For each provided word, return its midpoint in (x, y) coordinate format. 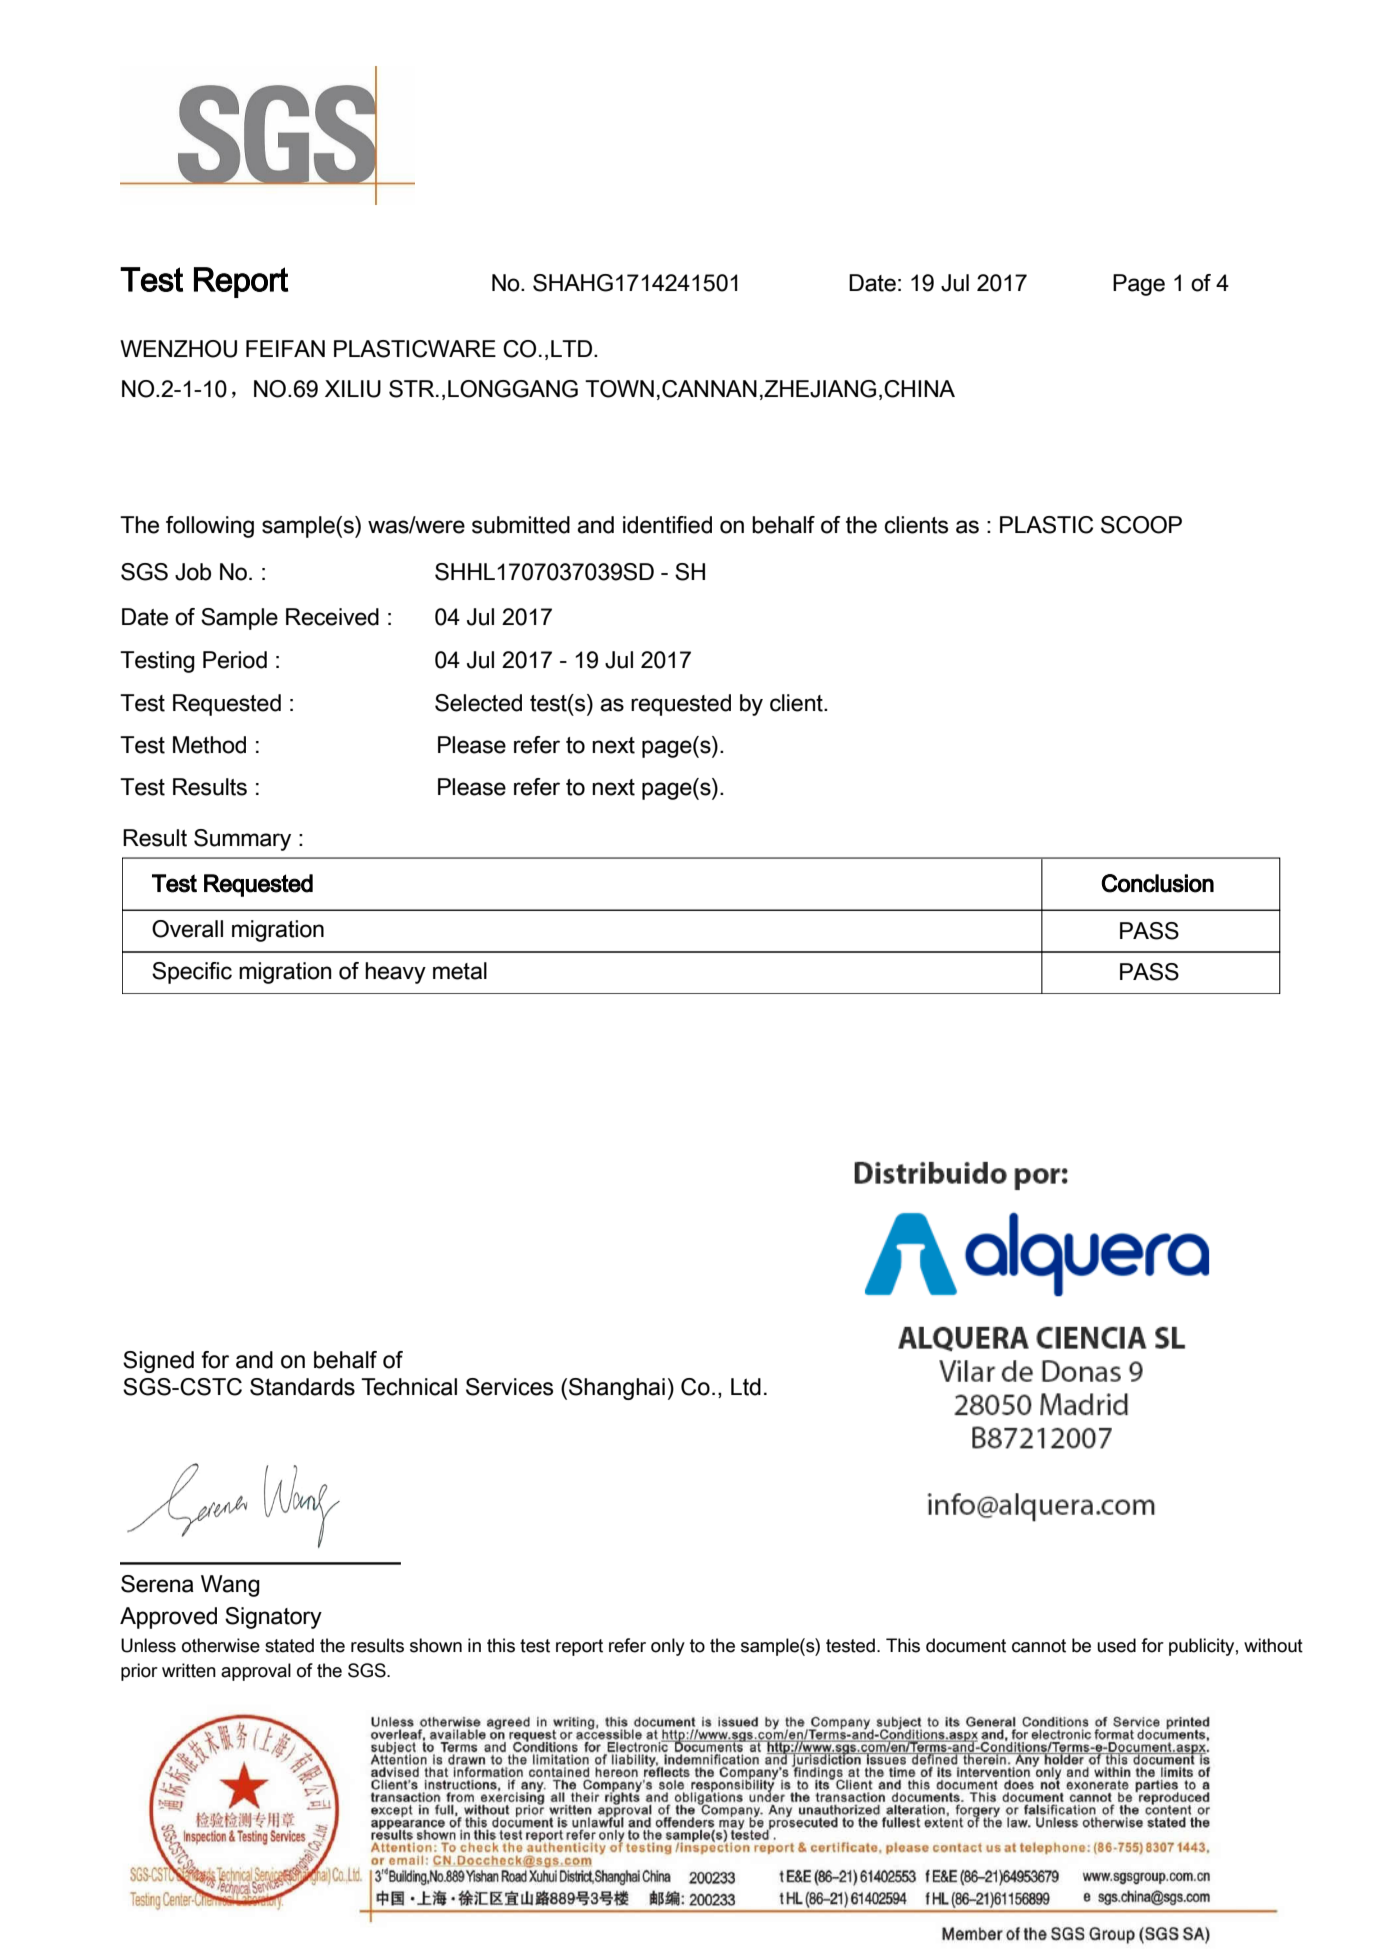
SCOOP (1141, 525)
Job (193, 572)
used (1116, 1645)
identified (667, 525)
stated (289, 1645)
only (668, 1647)
